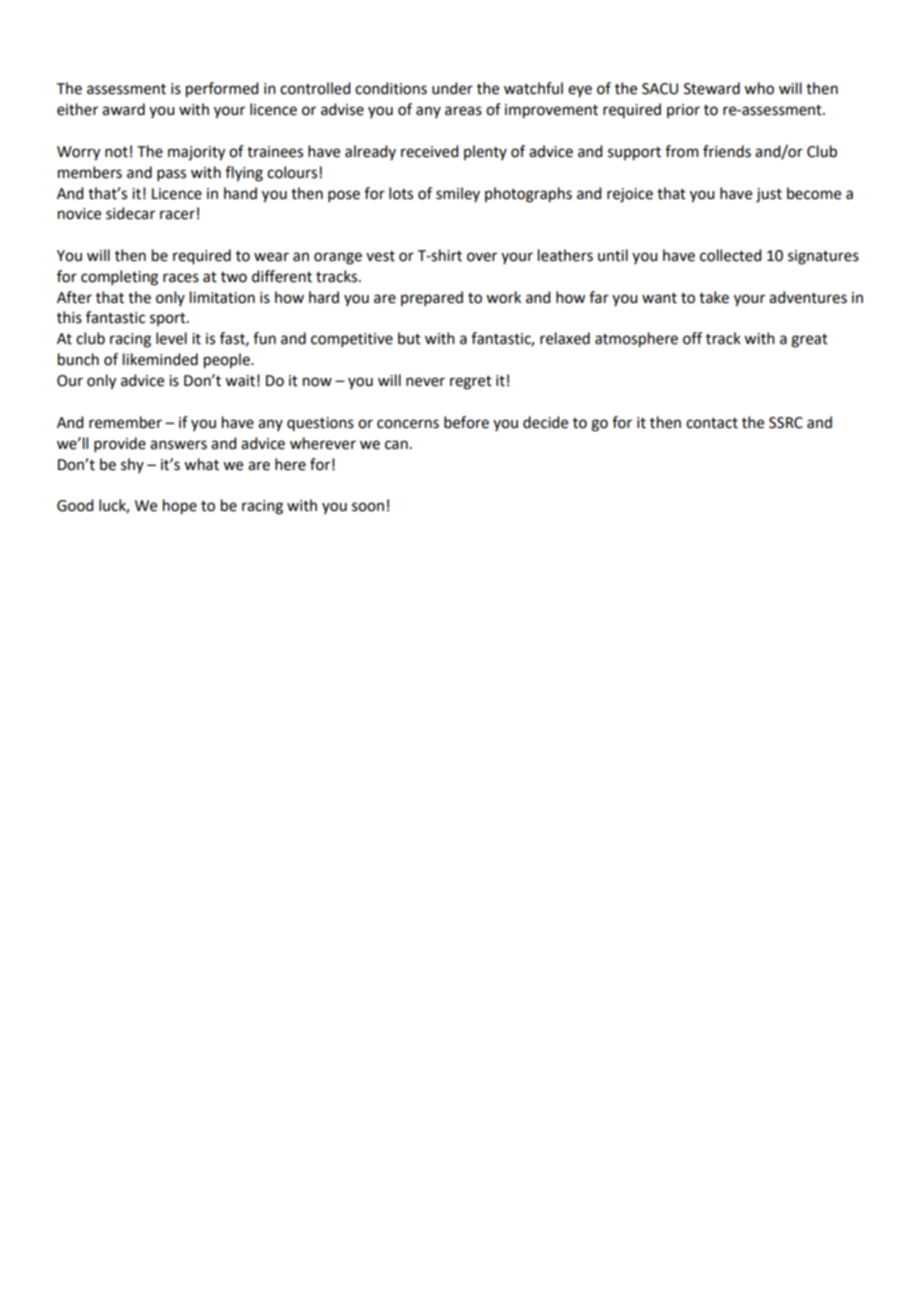 This screenshot has height=1308, width=924. I want to click on over, so click(482, 257).
